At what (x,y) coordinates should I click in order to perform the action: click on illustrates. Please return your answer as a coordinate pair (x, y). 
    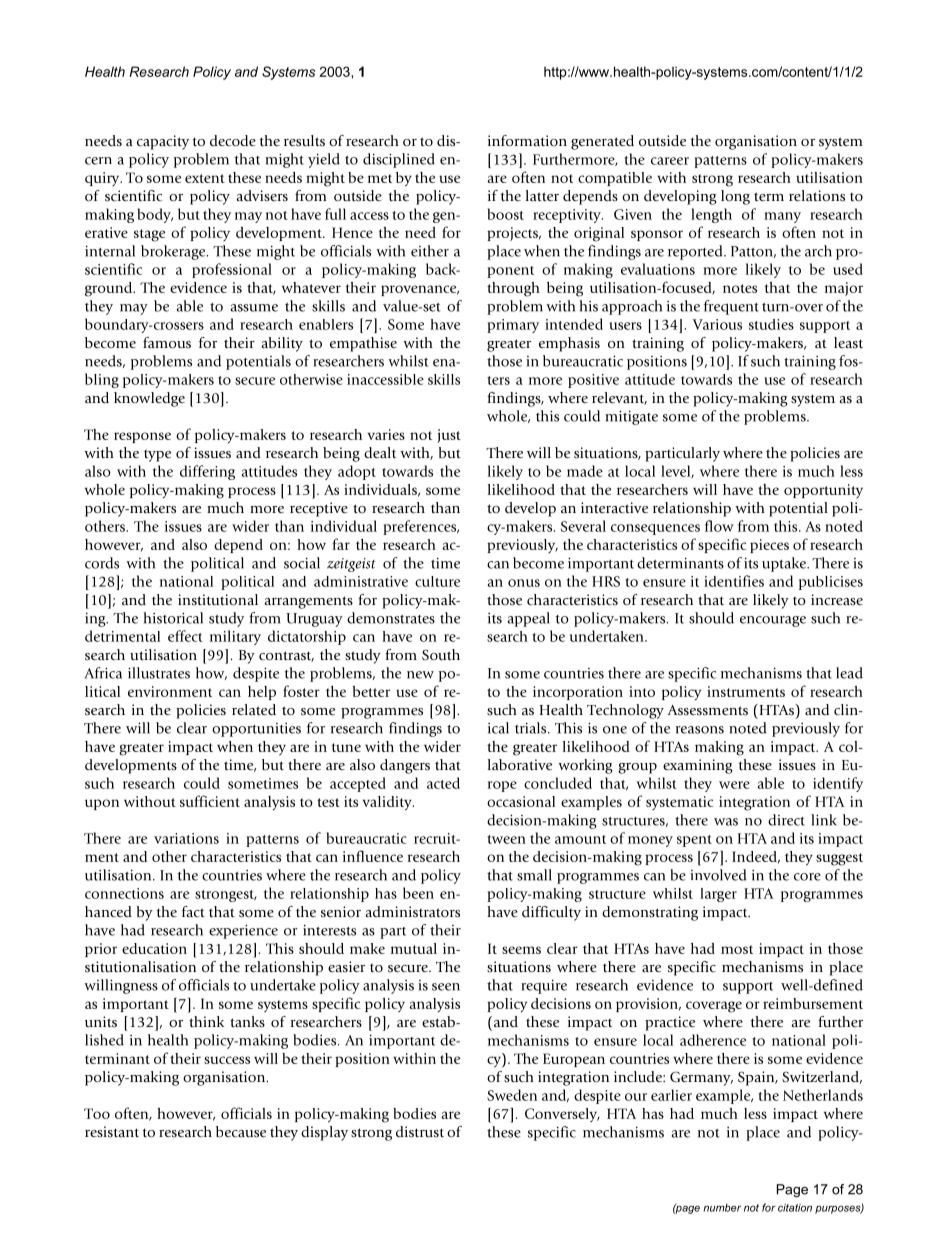
    Looking at the image, I should click on (159, 673).
